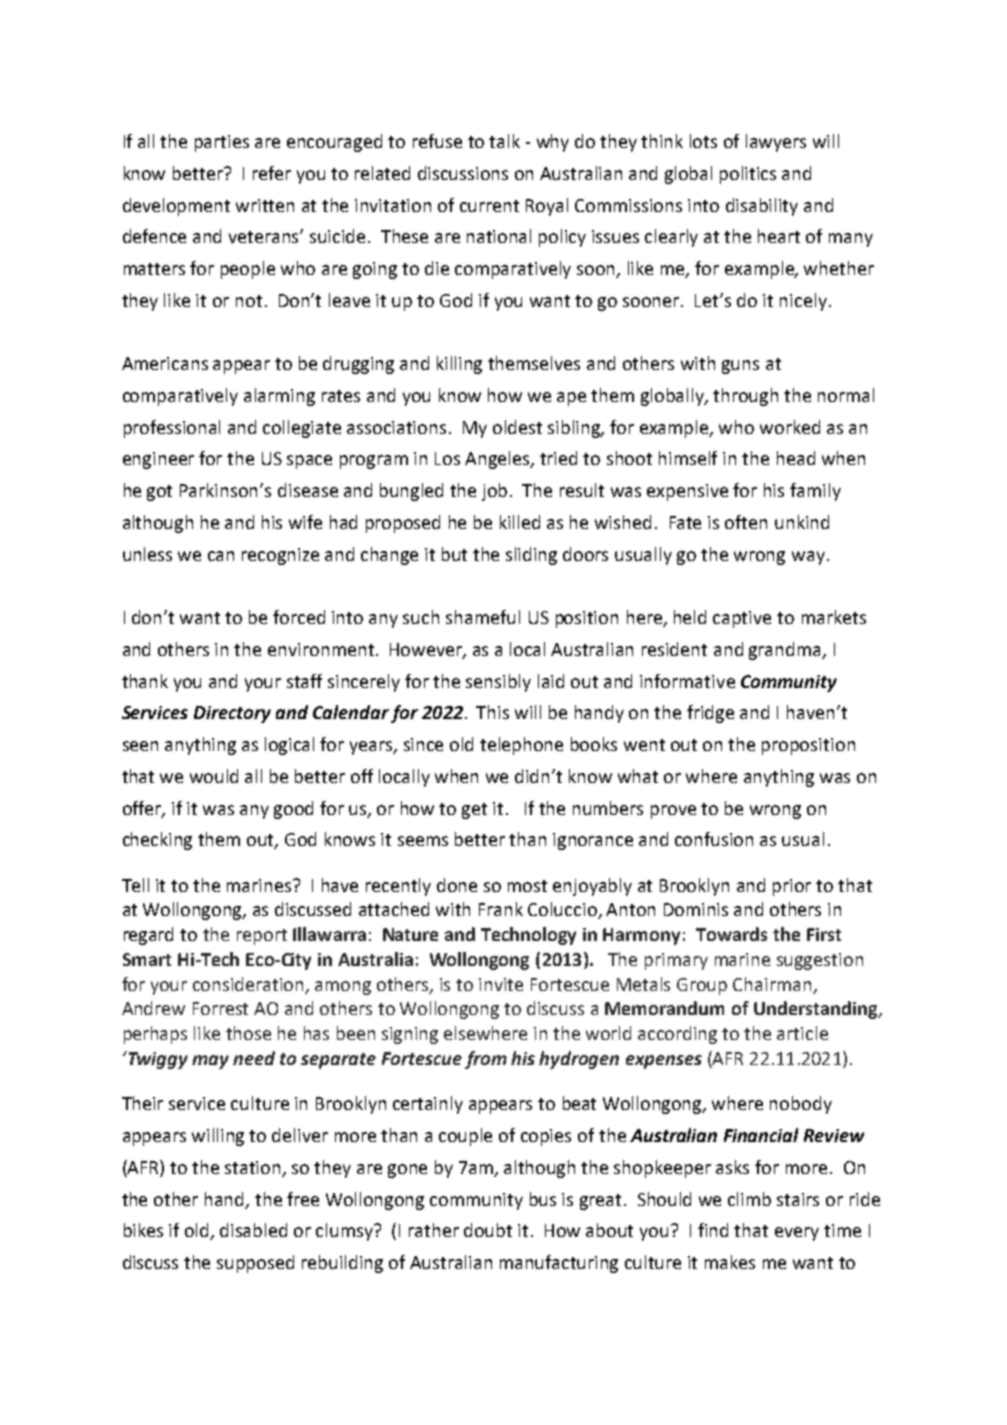 This screenshot has height=1425, width=1007. What do you see at coordinates (222, 143) in the screenshot?
I see `parties` at bounding box center [222, 143].
